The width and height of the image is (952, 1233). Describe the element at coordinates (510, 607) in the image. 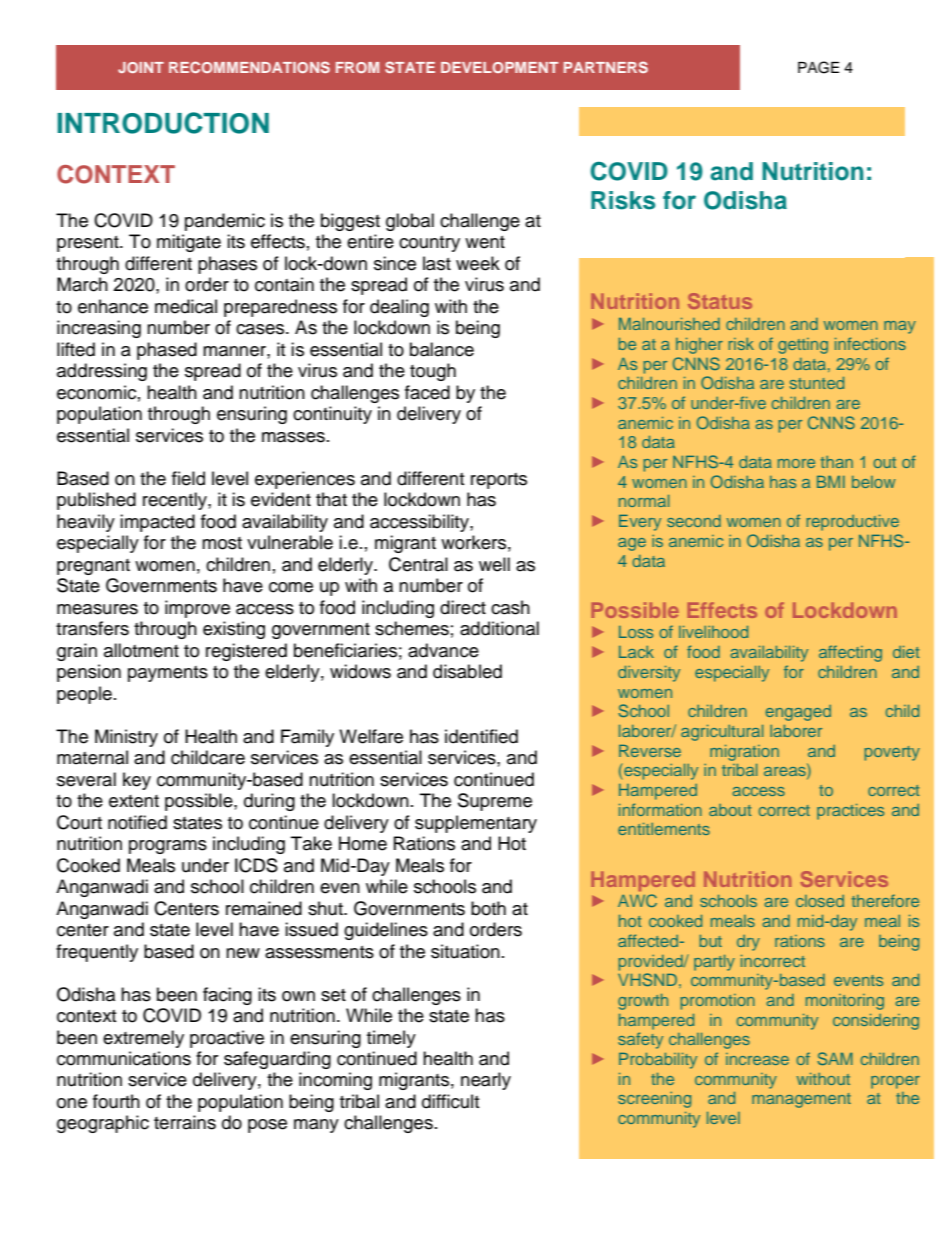

I see `cash` at that location.
